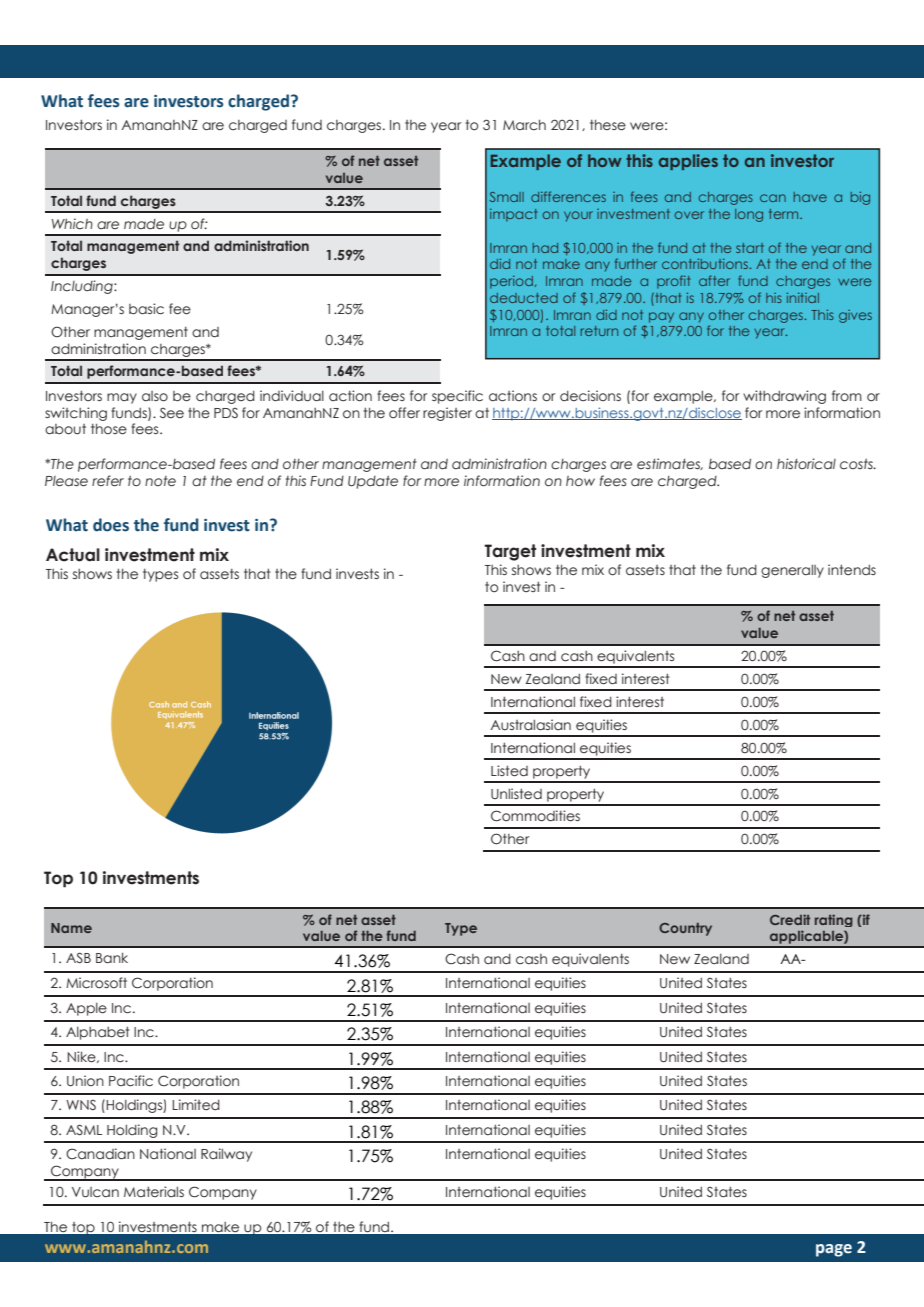 The height and width of the screenshot is (1307, 924). What do you see at coordinates (792, 571) in the screenshot?
I see `generally` at bounding box center [792, 571].
